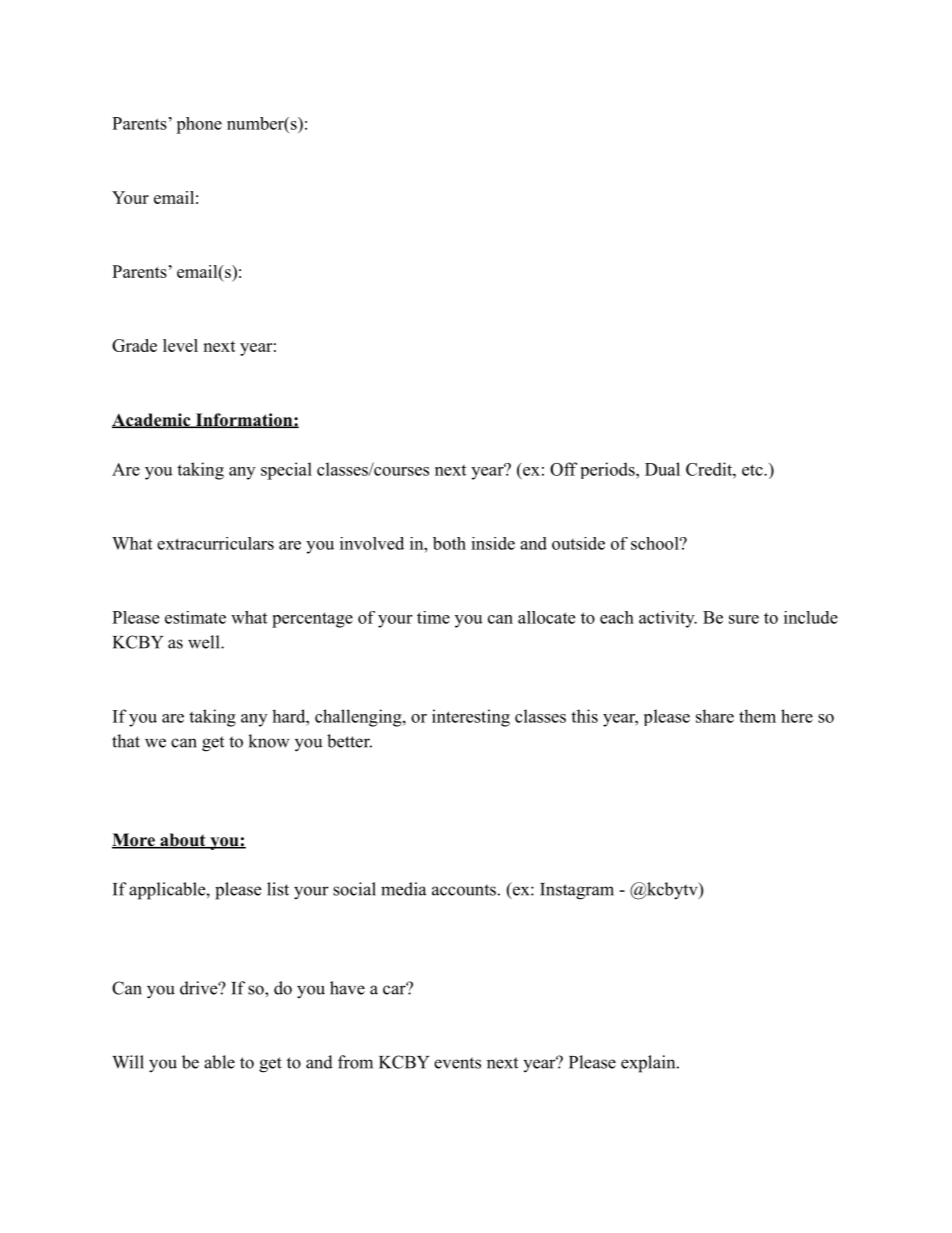  I want to click on phone, so click(199, 125).
